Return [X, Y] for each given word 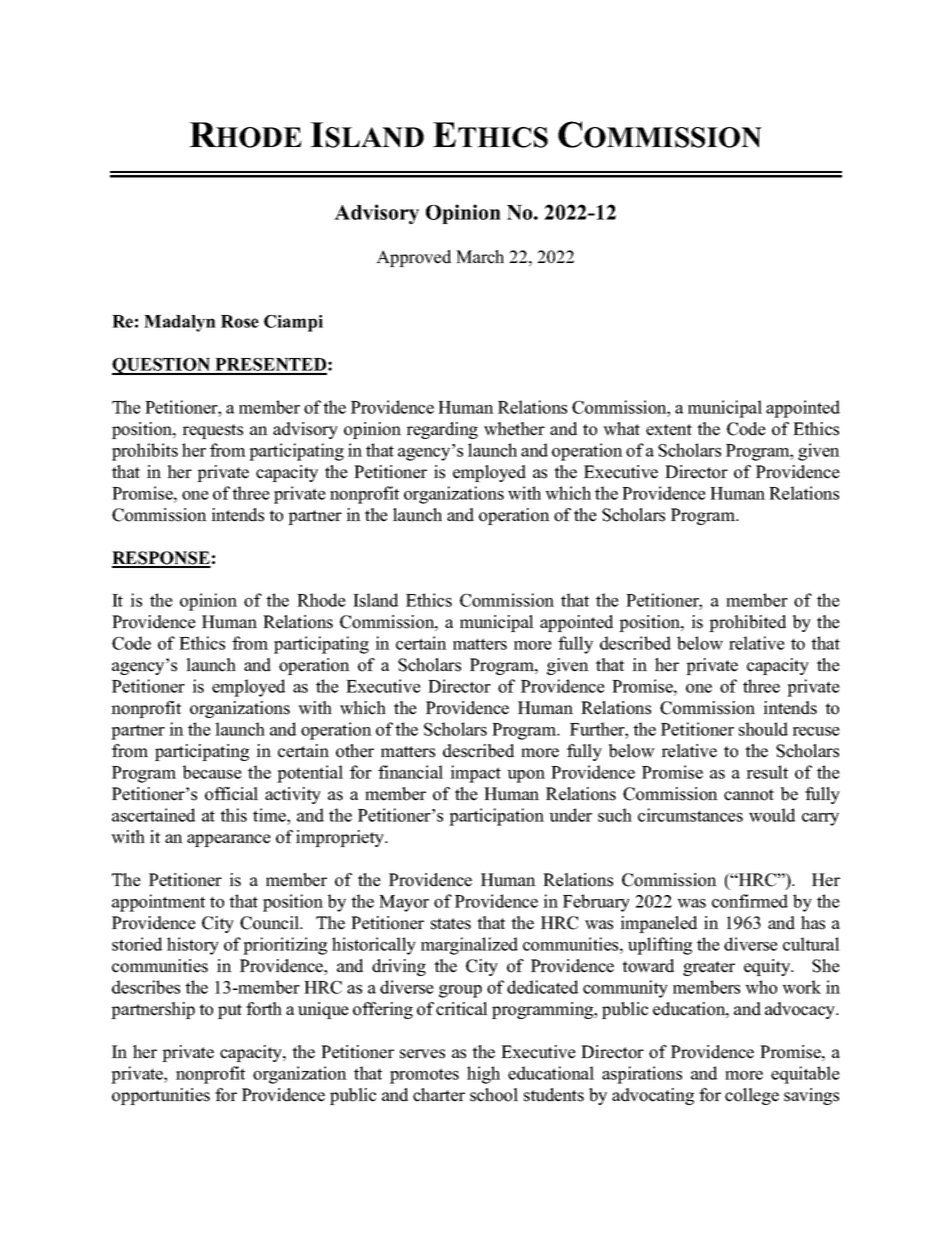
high [483, 1075]
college [752, 1096]
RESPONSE [161, 559]
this [233, 815]
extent [669, 430]
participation [496, 817]
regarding [442, 430]
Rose [240, 321]
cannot [749, 795]
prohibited [748, 623]
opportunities [161, 1096]
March [480, 257]
